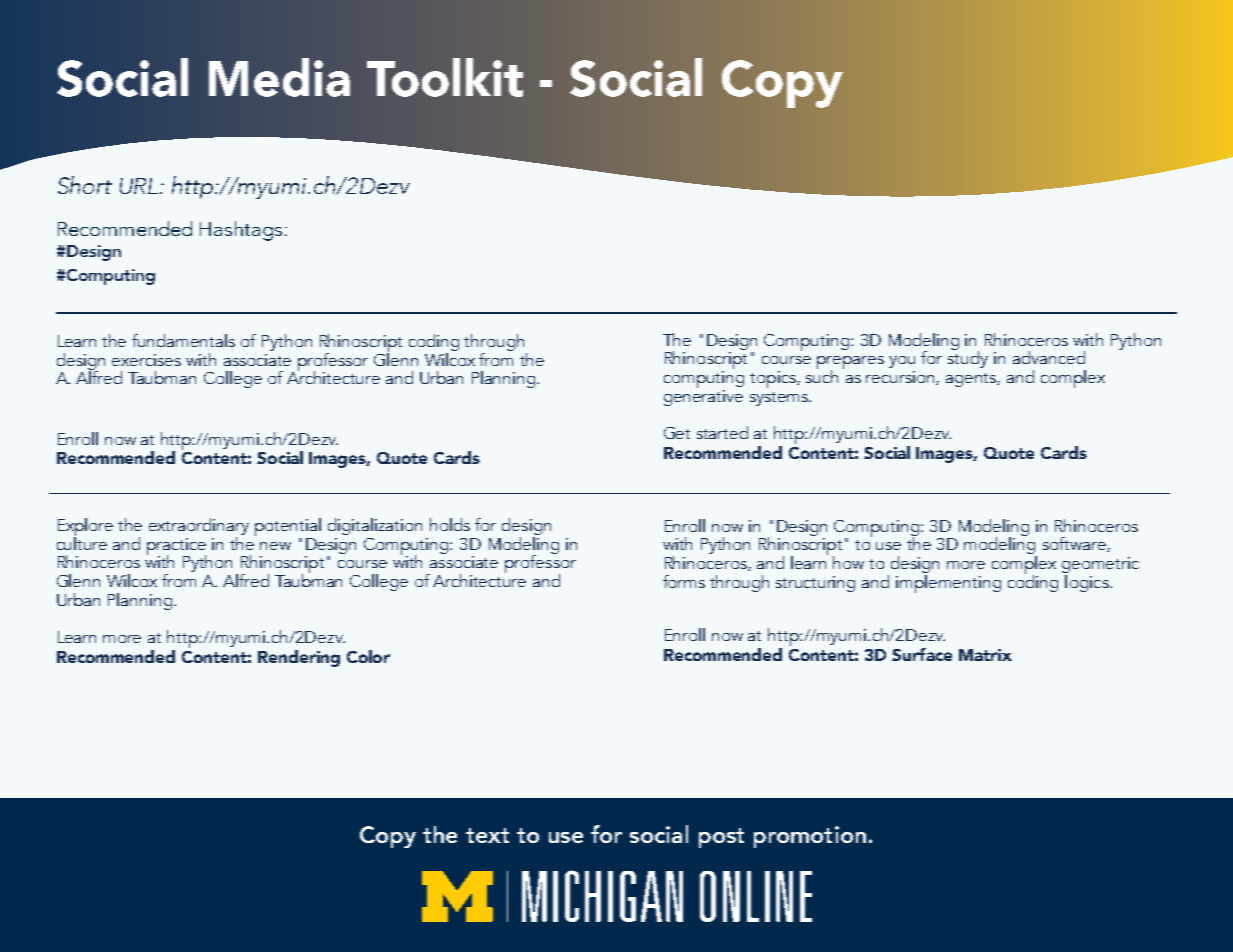 Image resolution: width=1233 pixels, height=952 pixels. What do you see at coordinates (703, 396) in the screenshot?
I see `generative` at bounding box center [703, 396].
